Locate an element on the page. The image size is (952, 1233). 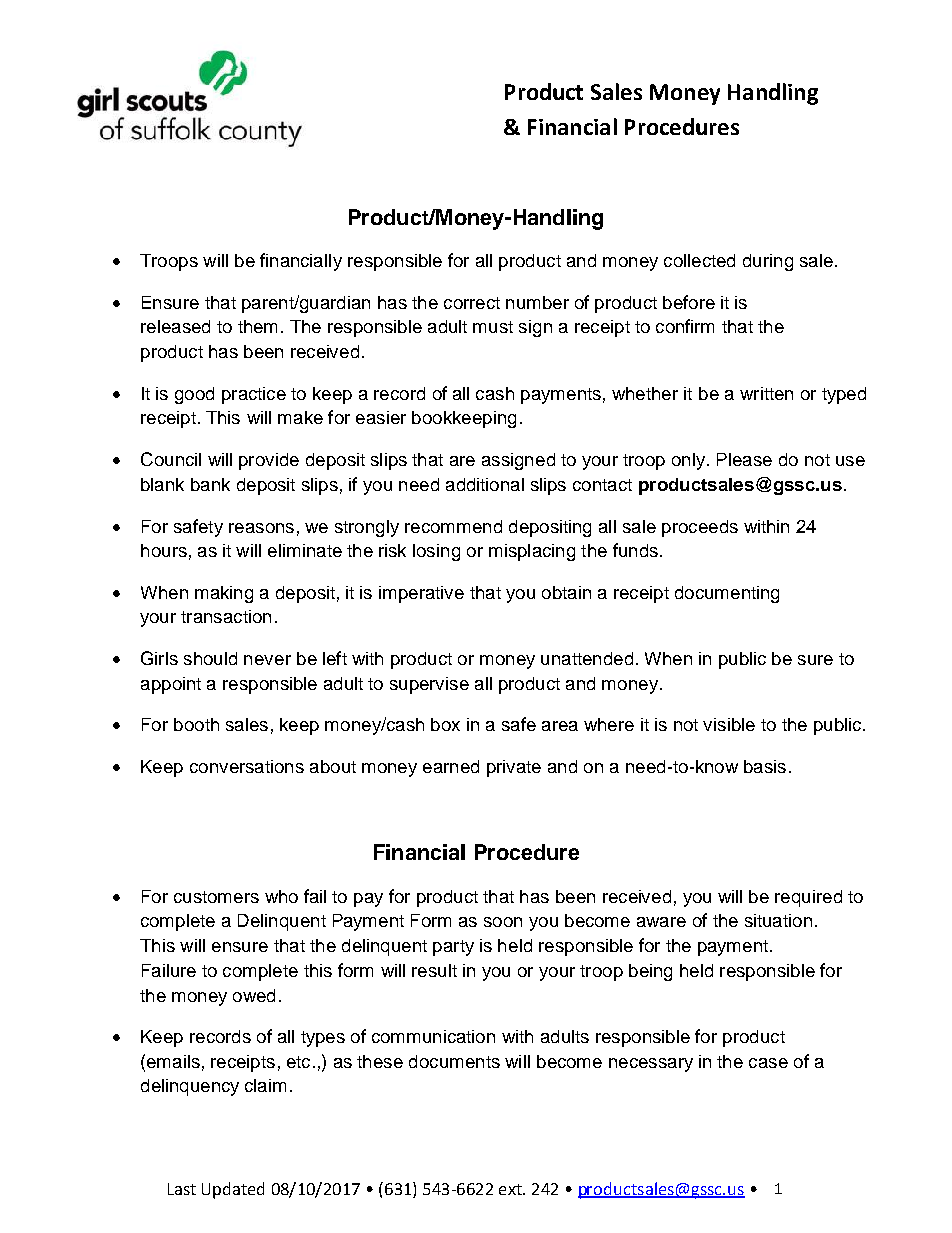
during is located at coordinates (768, 262).
